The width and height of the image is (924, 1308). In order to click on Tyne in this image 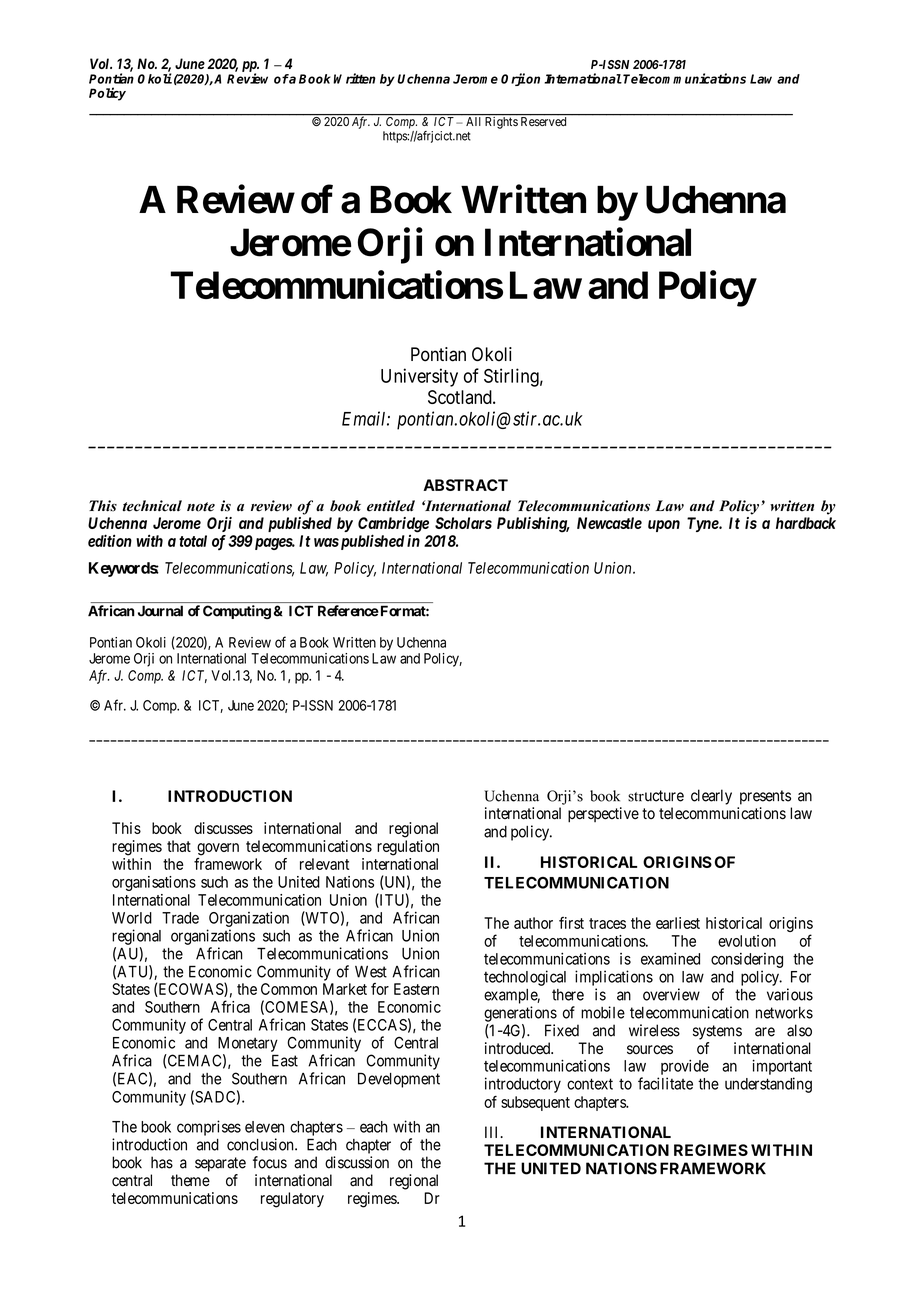, I will do `click(703, 524)`.
